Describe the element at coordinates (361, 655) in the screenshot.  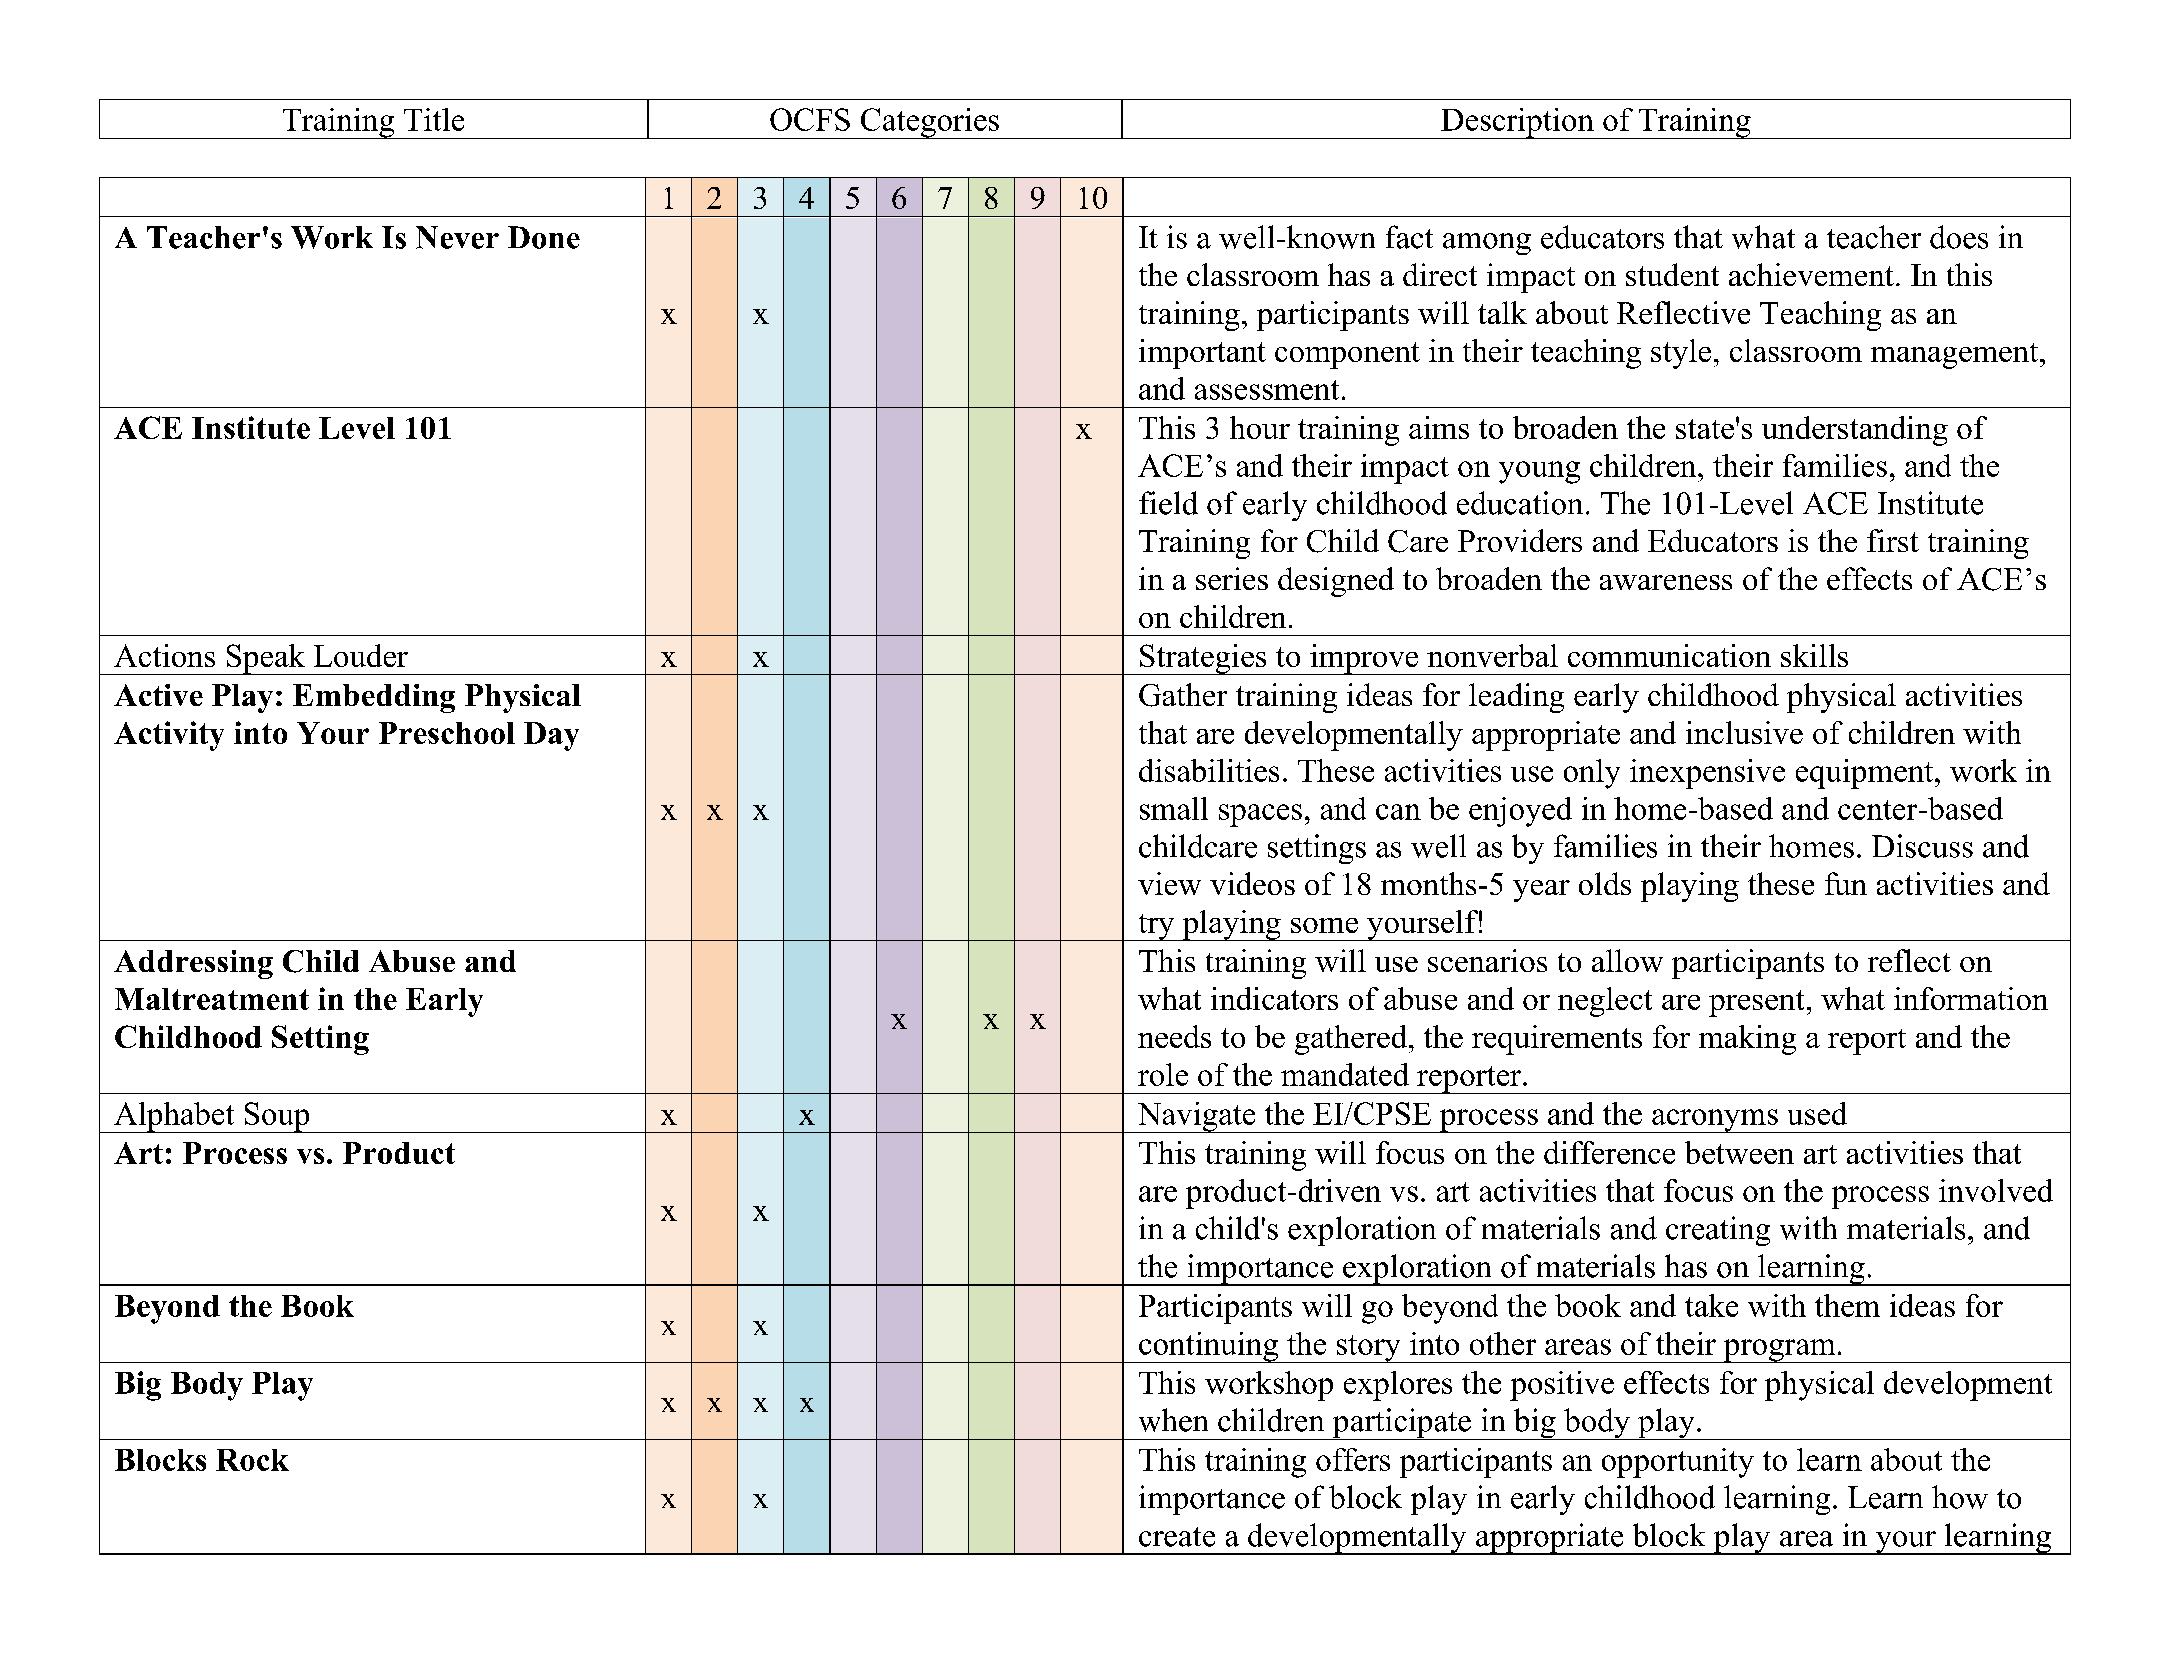
I see `Louder` at that location.
